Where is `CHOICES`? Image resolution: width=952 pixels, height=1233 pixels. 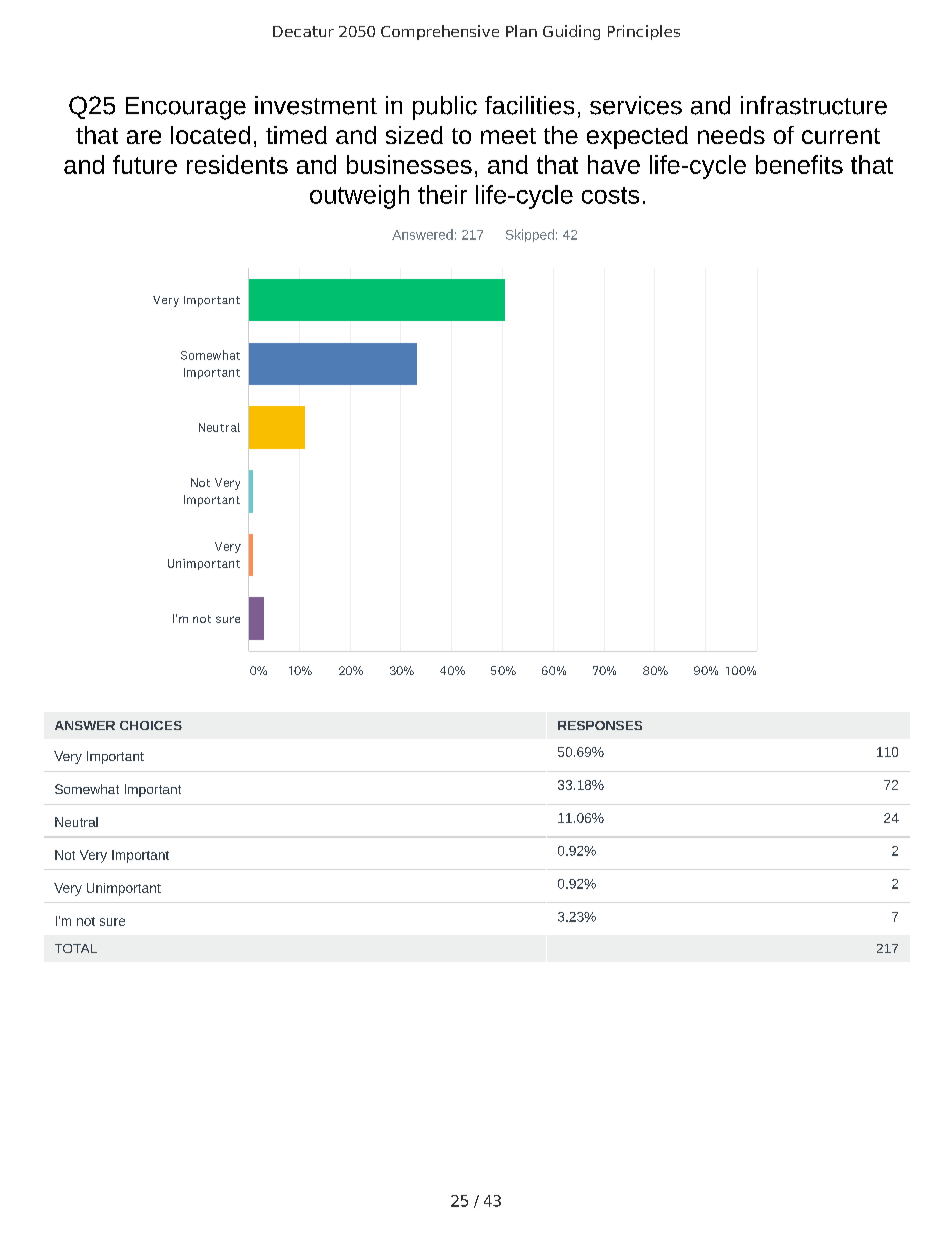 CHOICES is located at coordinates (151, 725).
